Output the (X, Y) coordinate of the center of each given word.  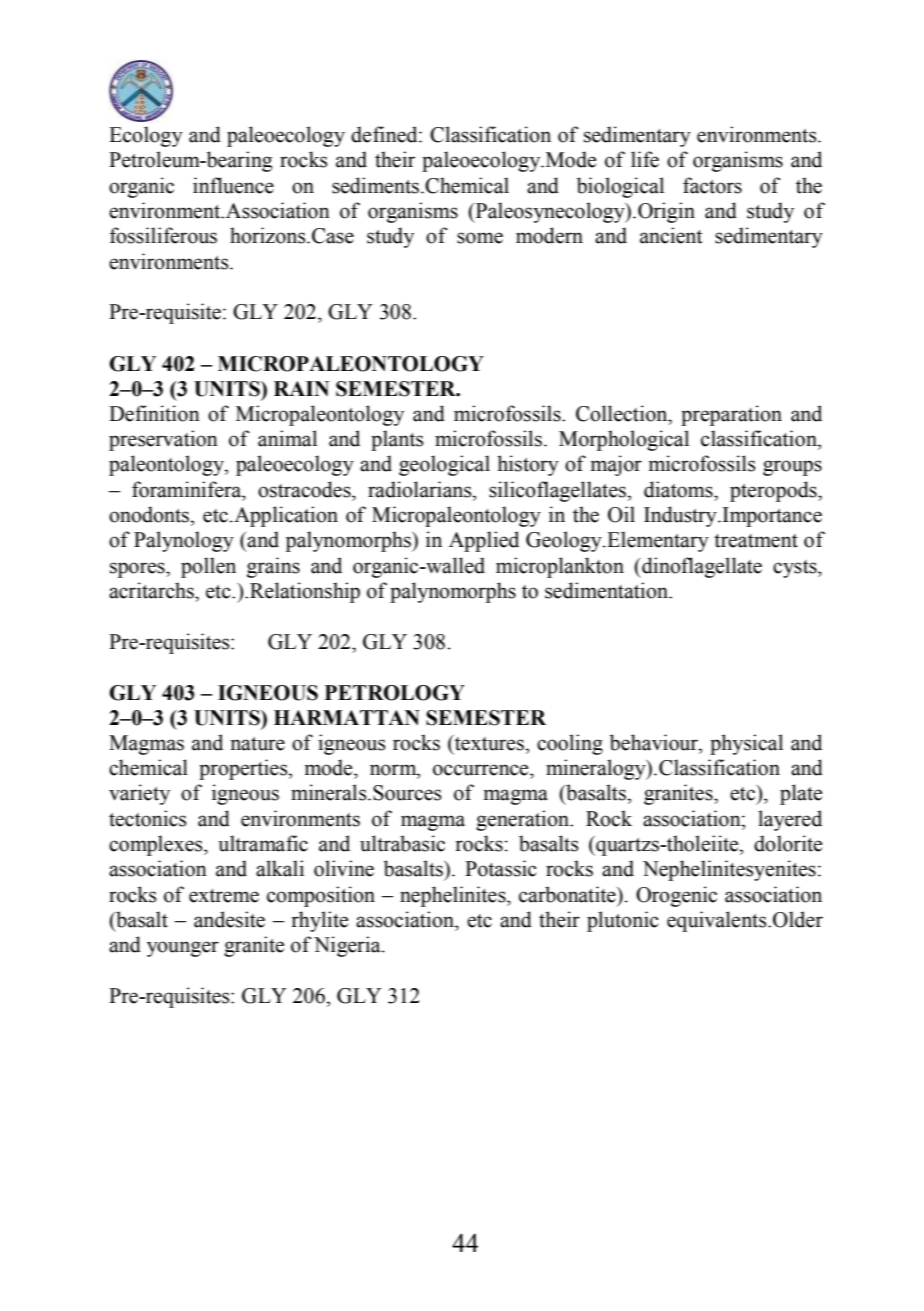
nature (257, 744)
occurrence (482, 770)
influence (233, 185)
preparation (731, 415)
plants (397, 440)
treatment (756, 541)
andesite (229, 919)
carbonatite (568, 894)
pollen (208, 567)
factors (712, 185)
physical (746, 744)
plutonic (623, 921)
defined (385, 134)
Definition (154, 413)
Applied (484, 541)
